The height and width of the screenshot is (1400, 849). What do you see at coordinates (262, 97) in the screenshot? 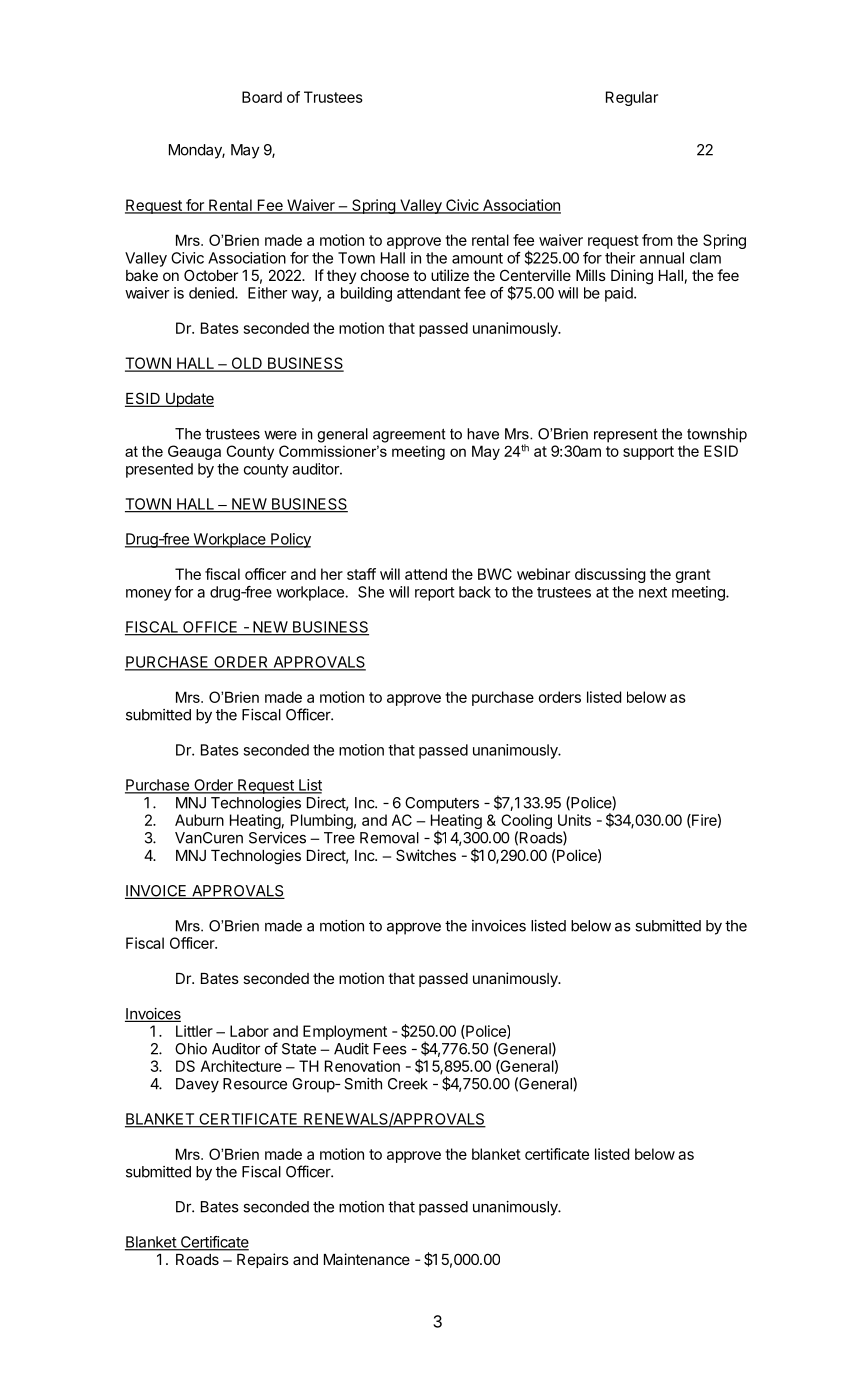
I see `Board` at bounding box center [262, 97].
